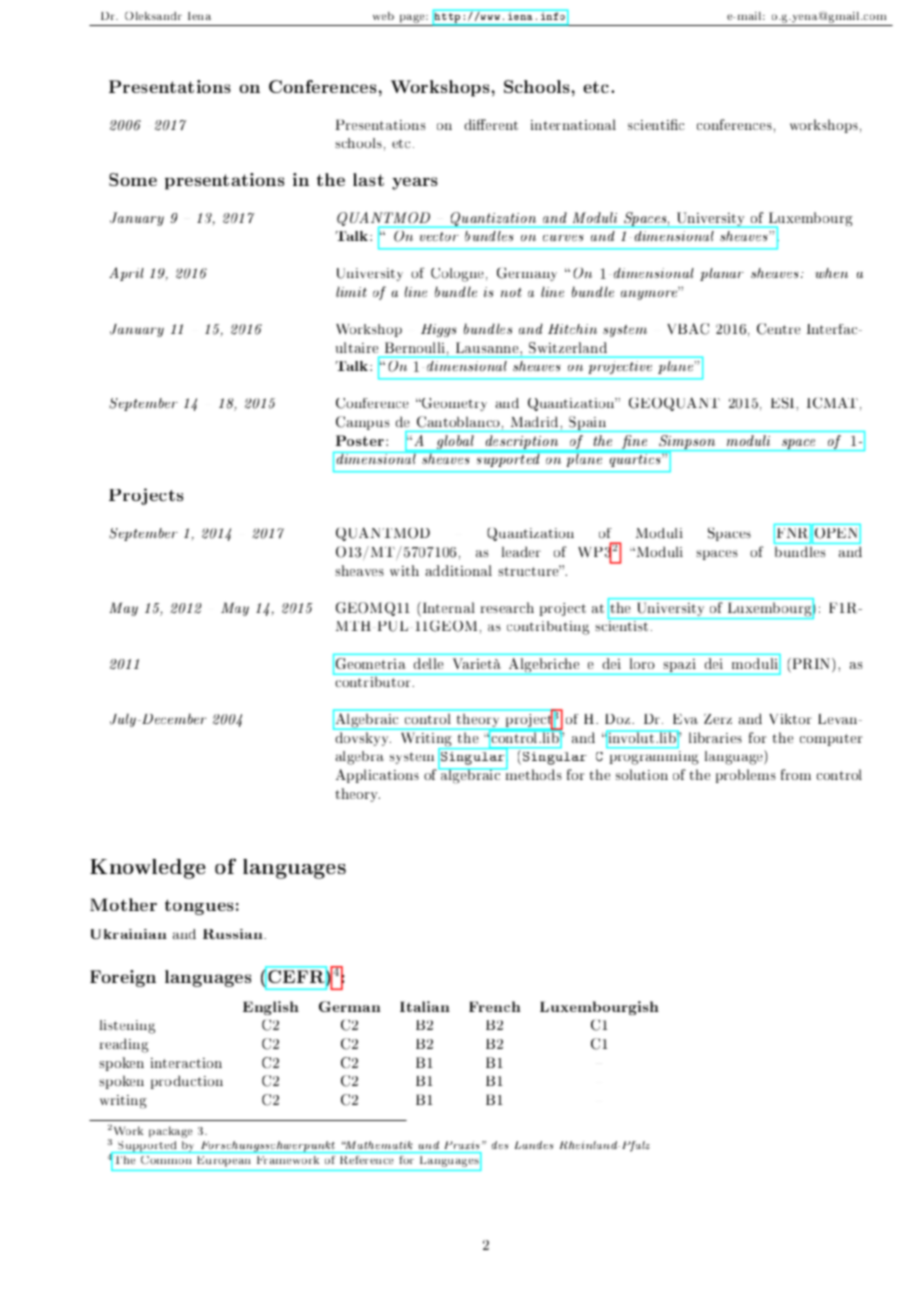 The width and height of the page is (924, 1308). Describe the element at coordinates (494, 1006) in the page. I see `French` at that location.
